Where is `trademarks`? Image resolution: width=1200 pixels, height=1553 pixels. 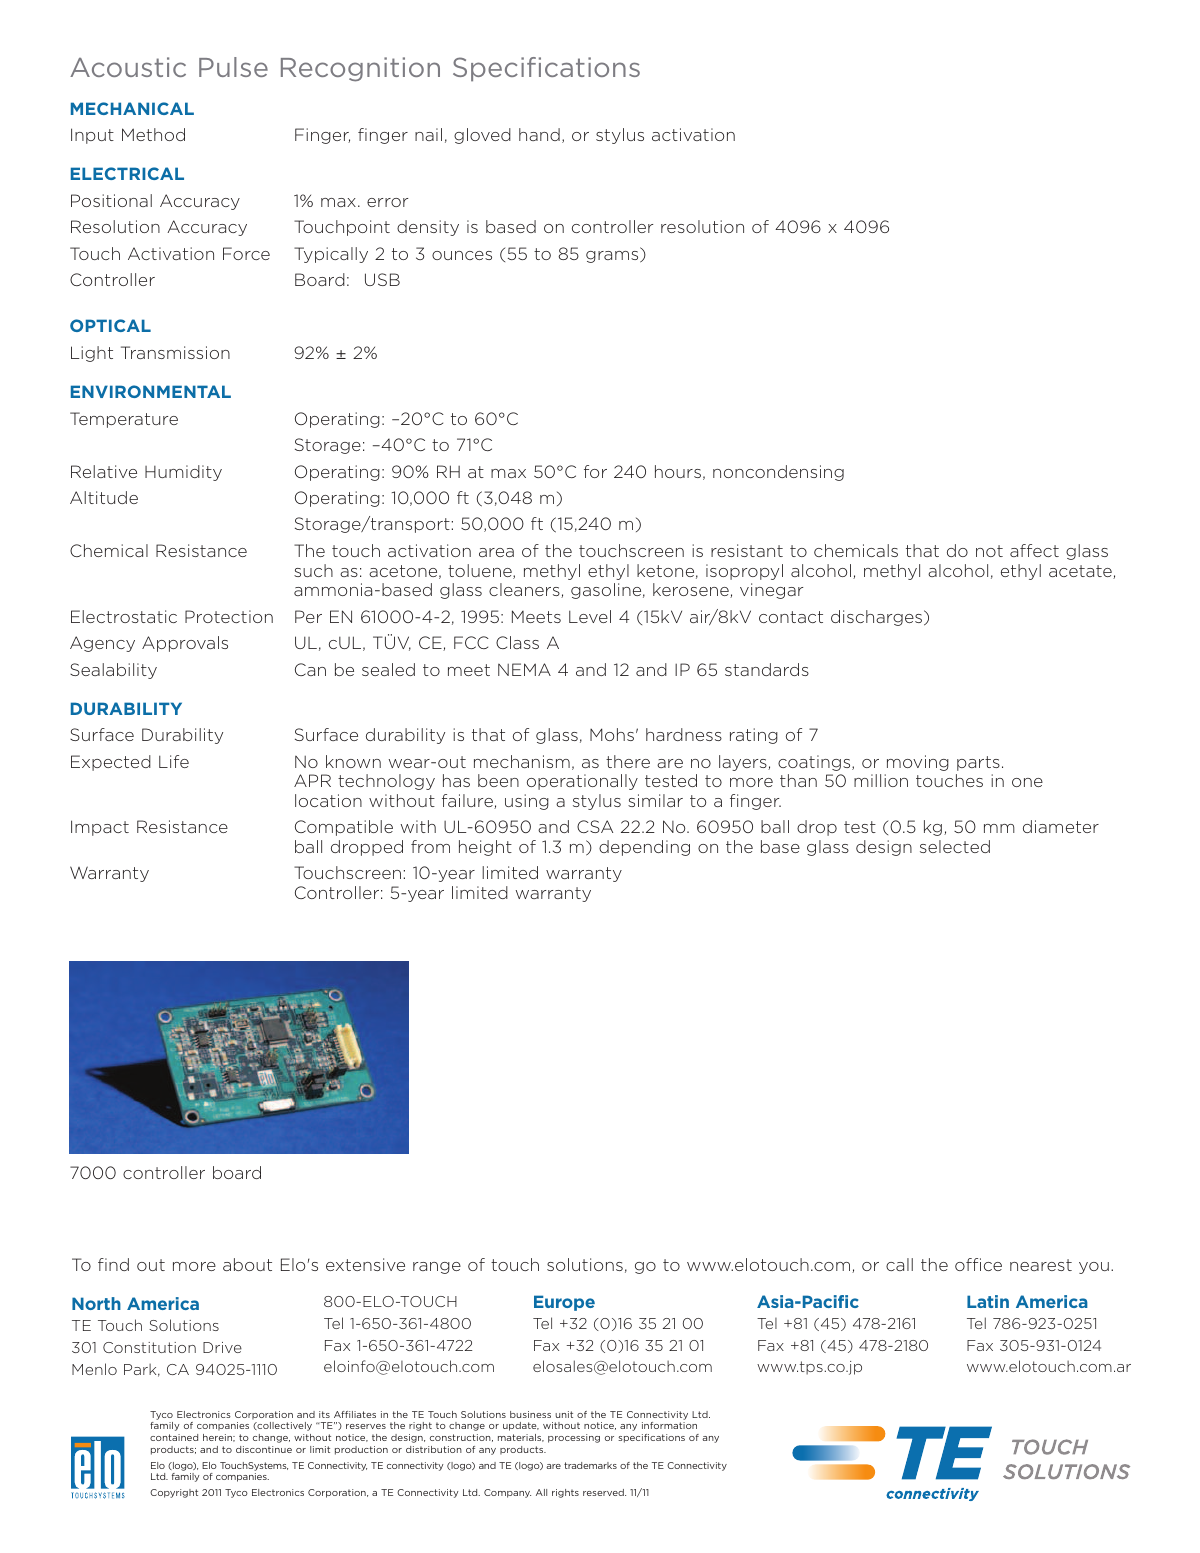 trademarks is located at coordinates (590, 1465).
